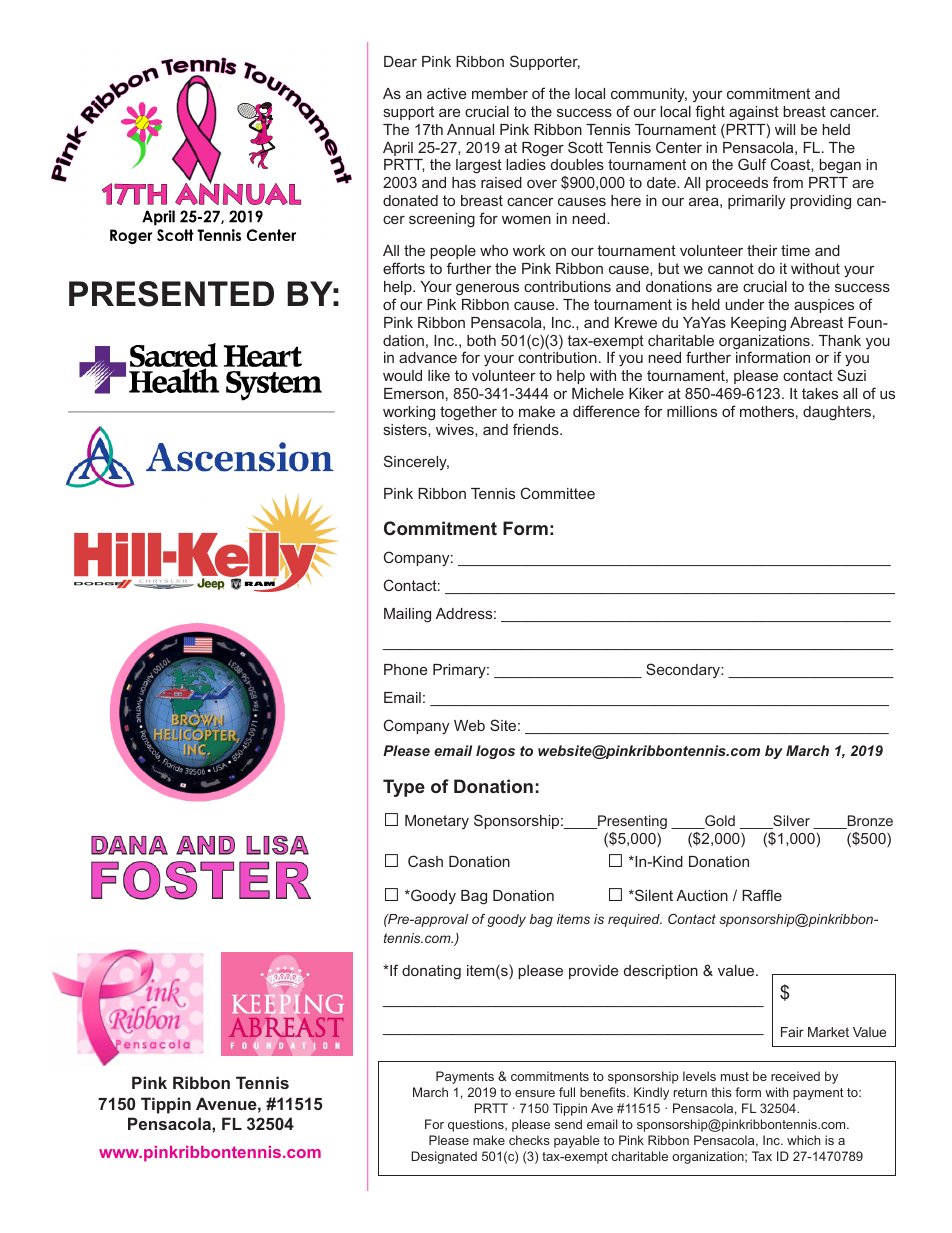  What do you see at coordinates (477, 1125) in the document?
I see `questions` at bounding box center [477, 1125].
